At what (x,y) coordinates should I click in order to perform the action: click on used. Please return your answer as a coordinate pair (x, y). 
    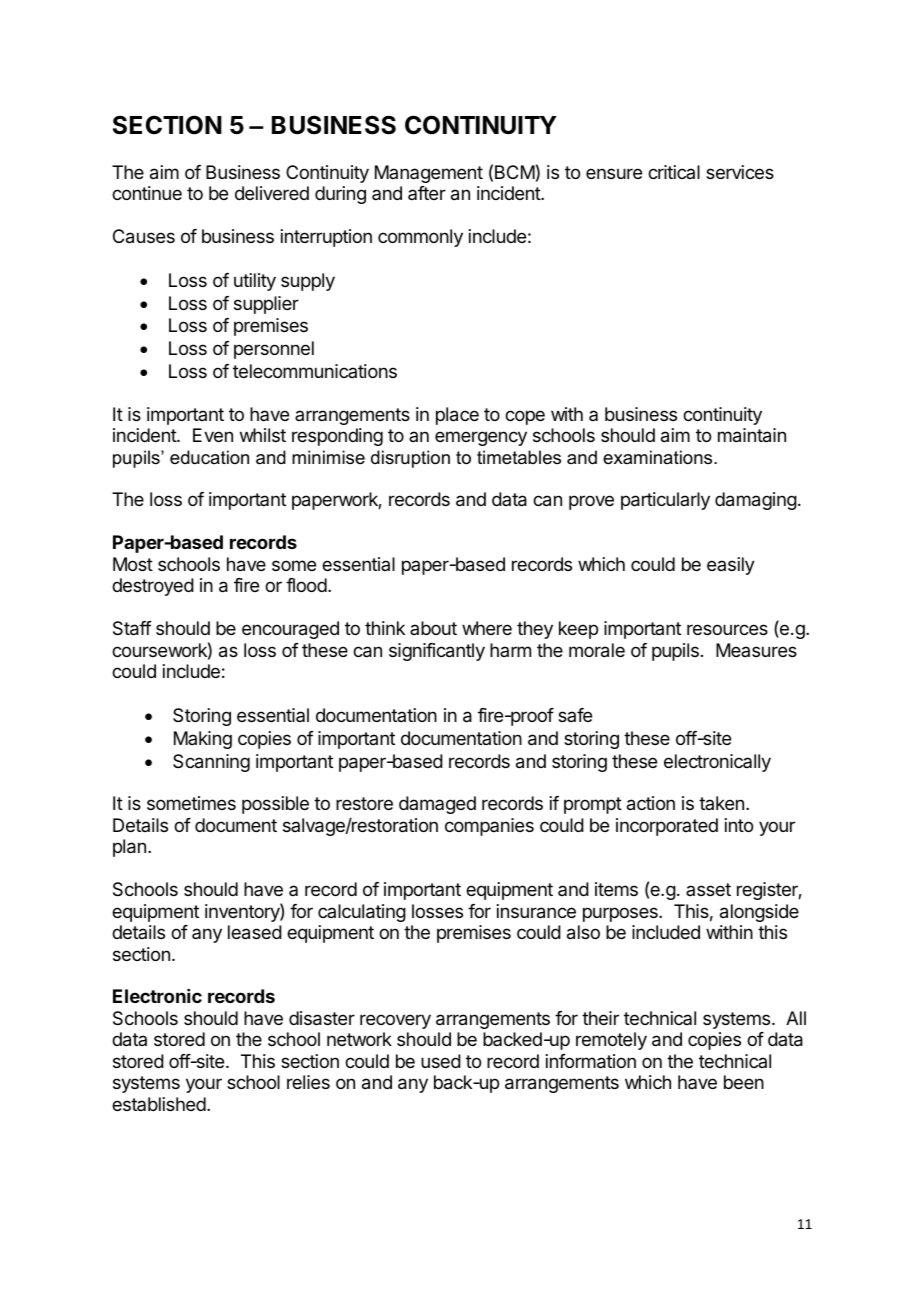
    Looking at the image, I should click on (441, 1061).
